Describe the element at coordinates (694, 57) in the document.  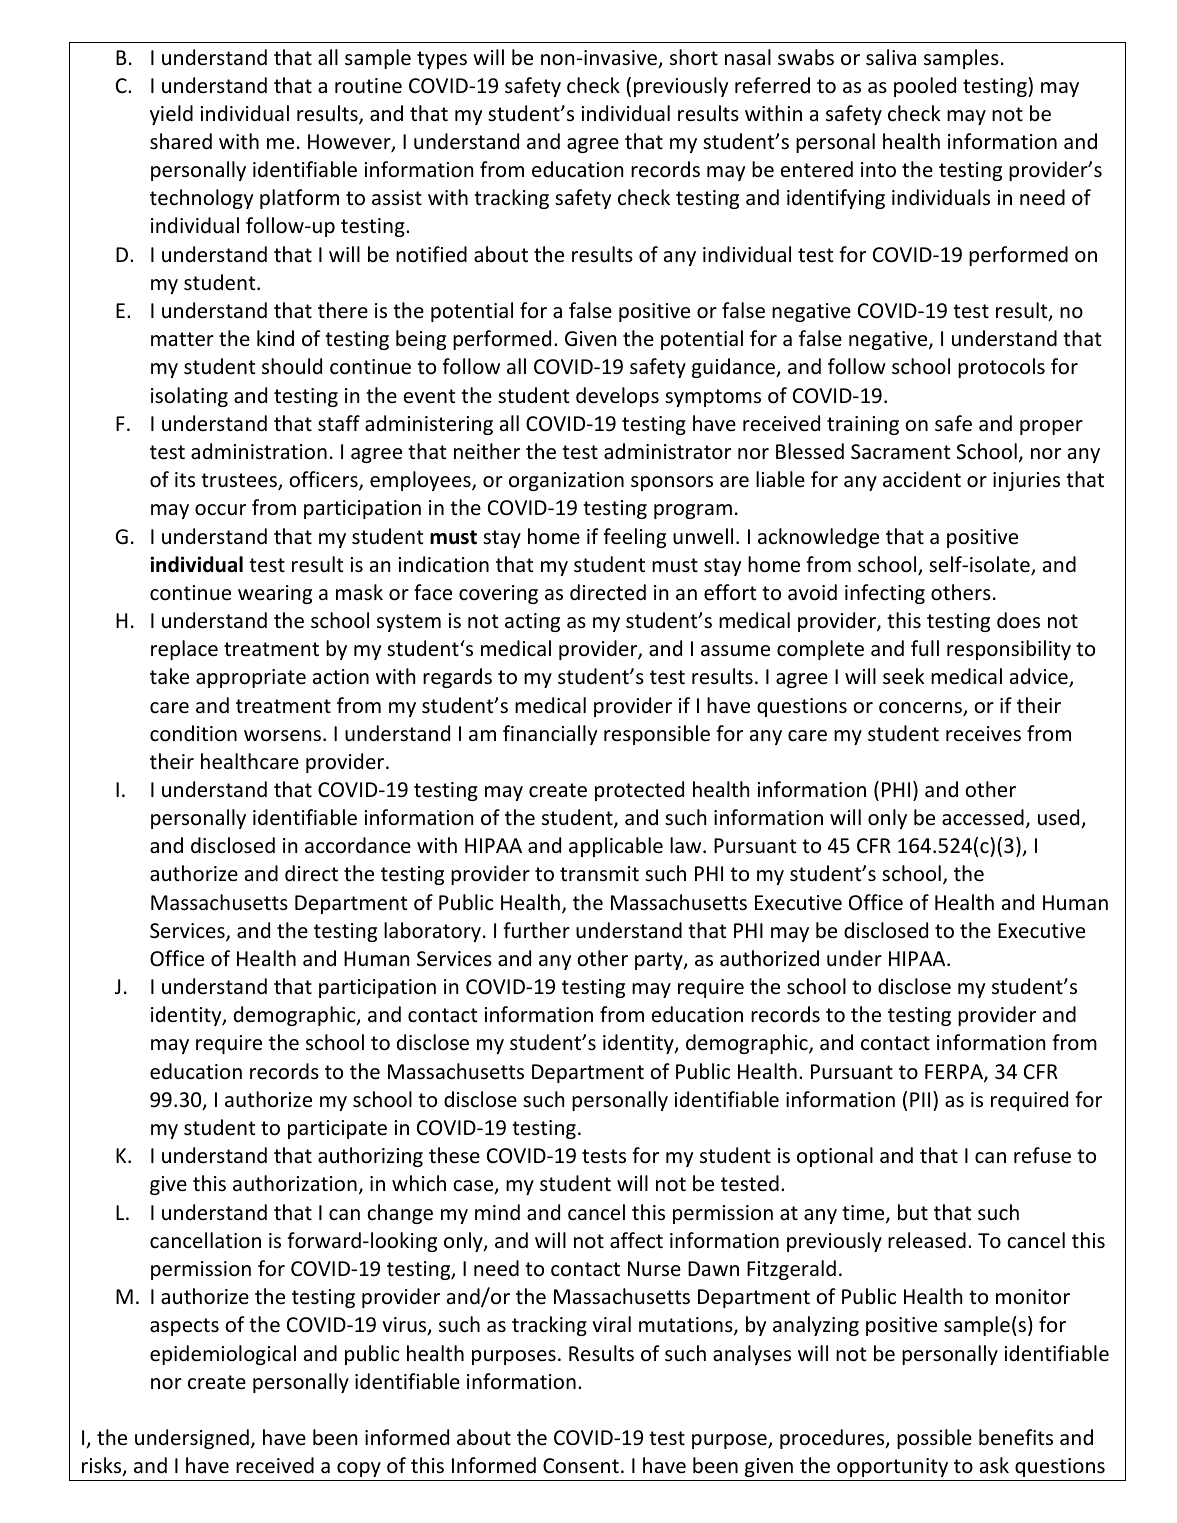
I see `short` at that location.
